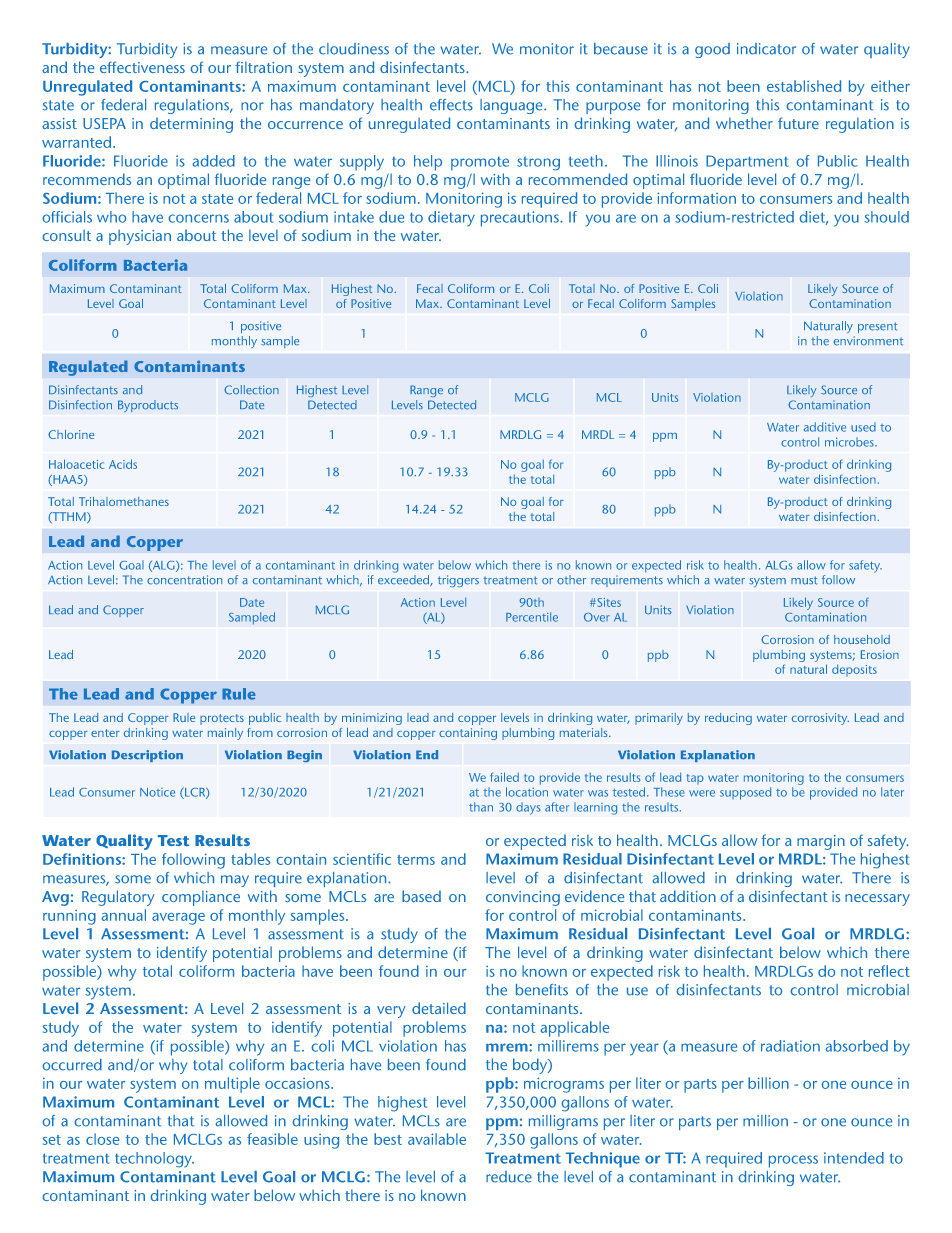 The height and width of the screenshot is (1233, 952). I want to click on technology, so click(154, 1160).
